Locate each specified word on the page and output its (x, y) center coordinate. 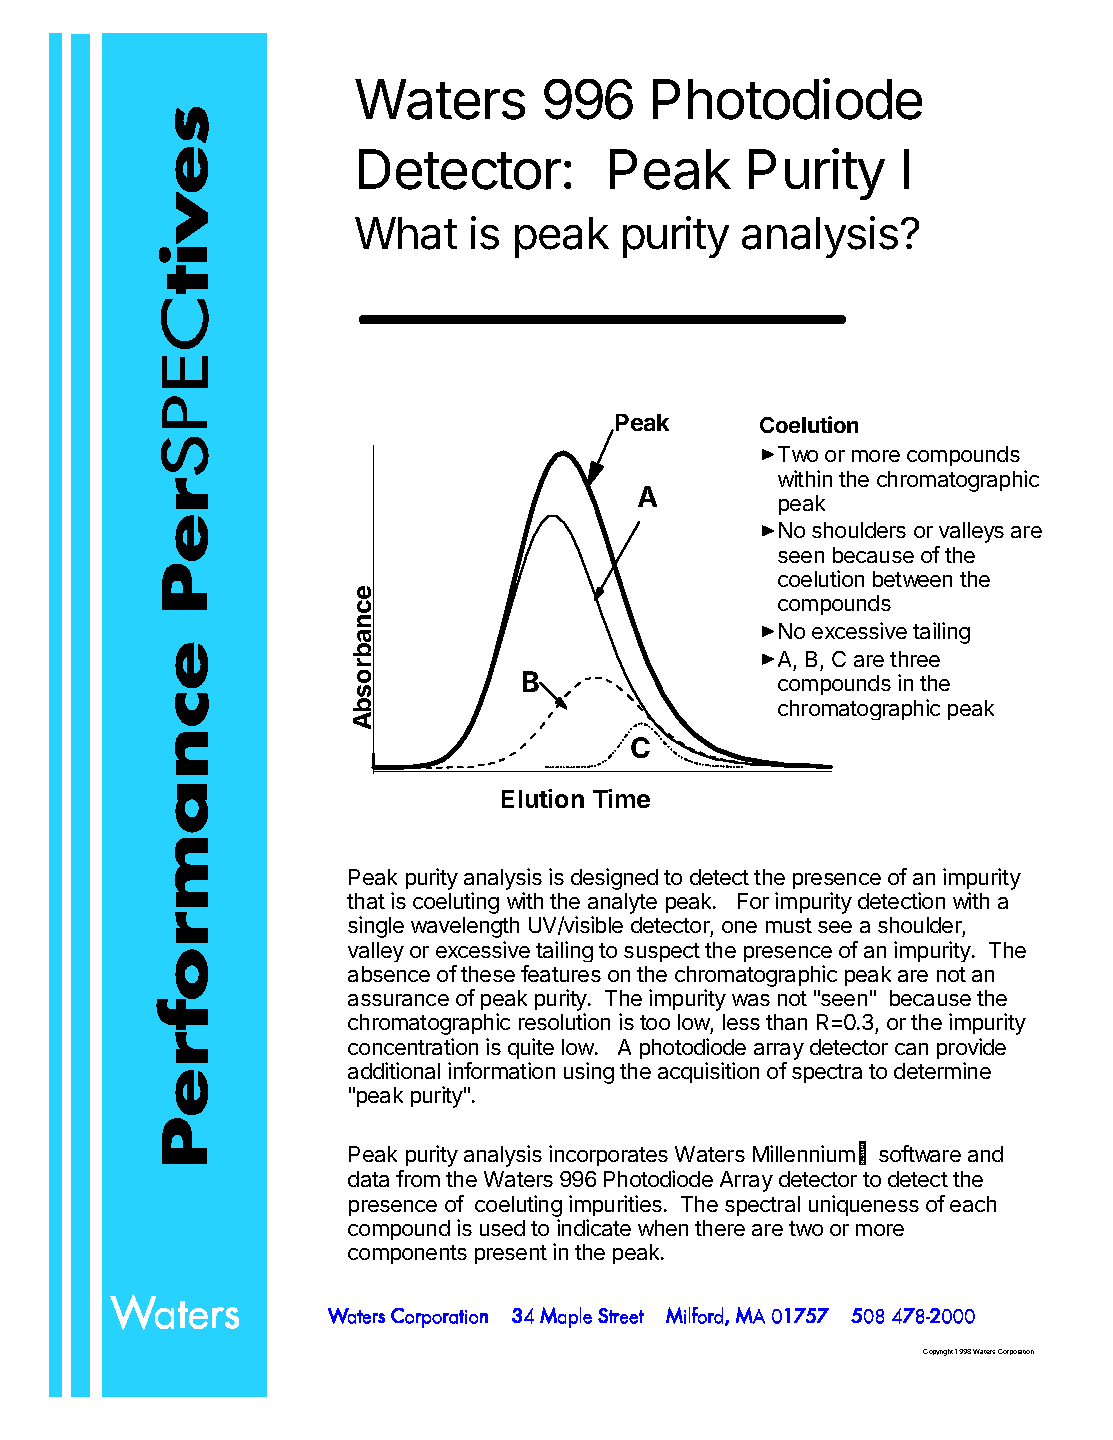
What (406, 233)
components (407, 1254)
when (663, 1228)
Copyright (938, 1352)
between (912, 579)
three (915, 659)
